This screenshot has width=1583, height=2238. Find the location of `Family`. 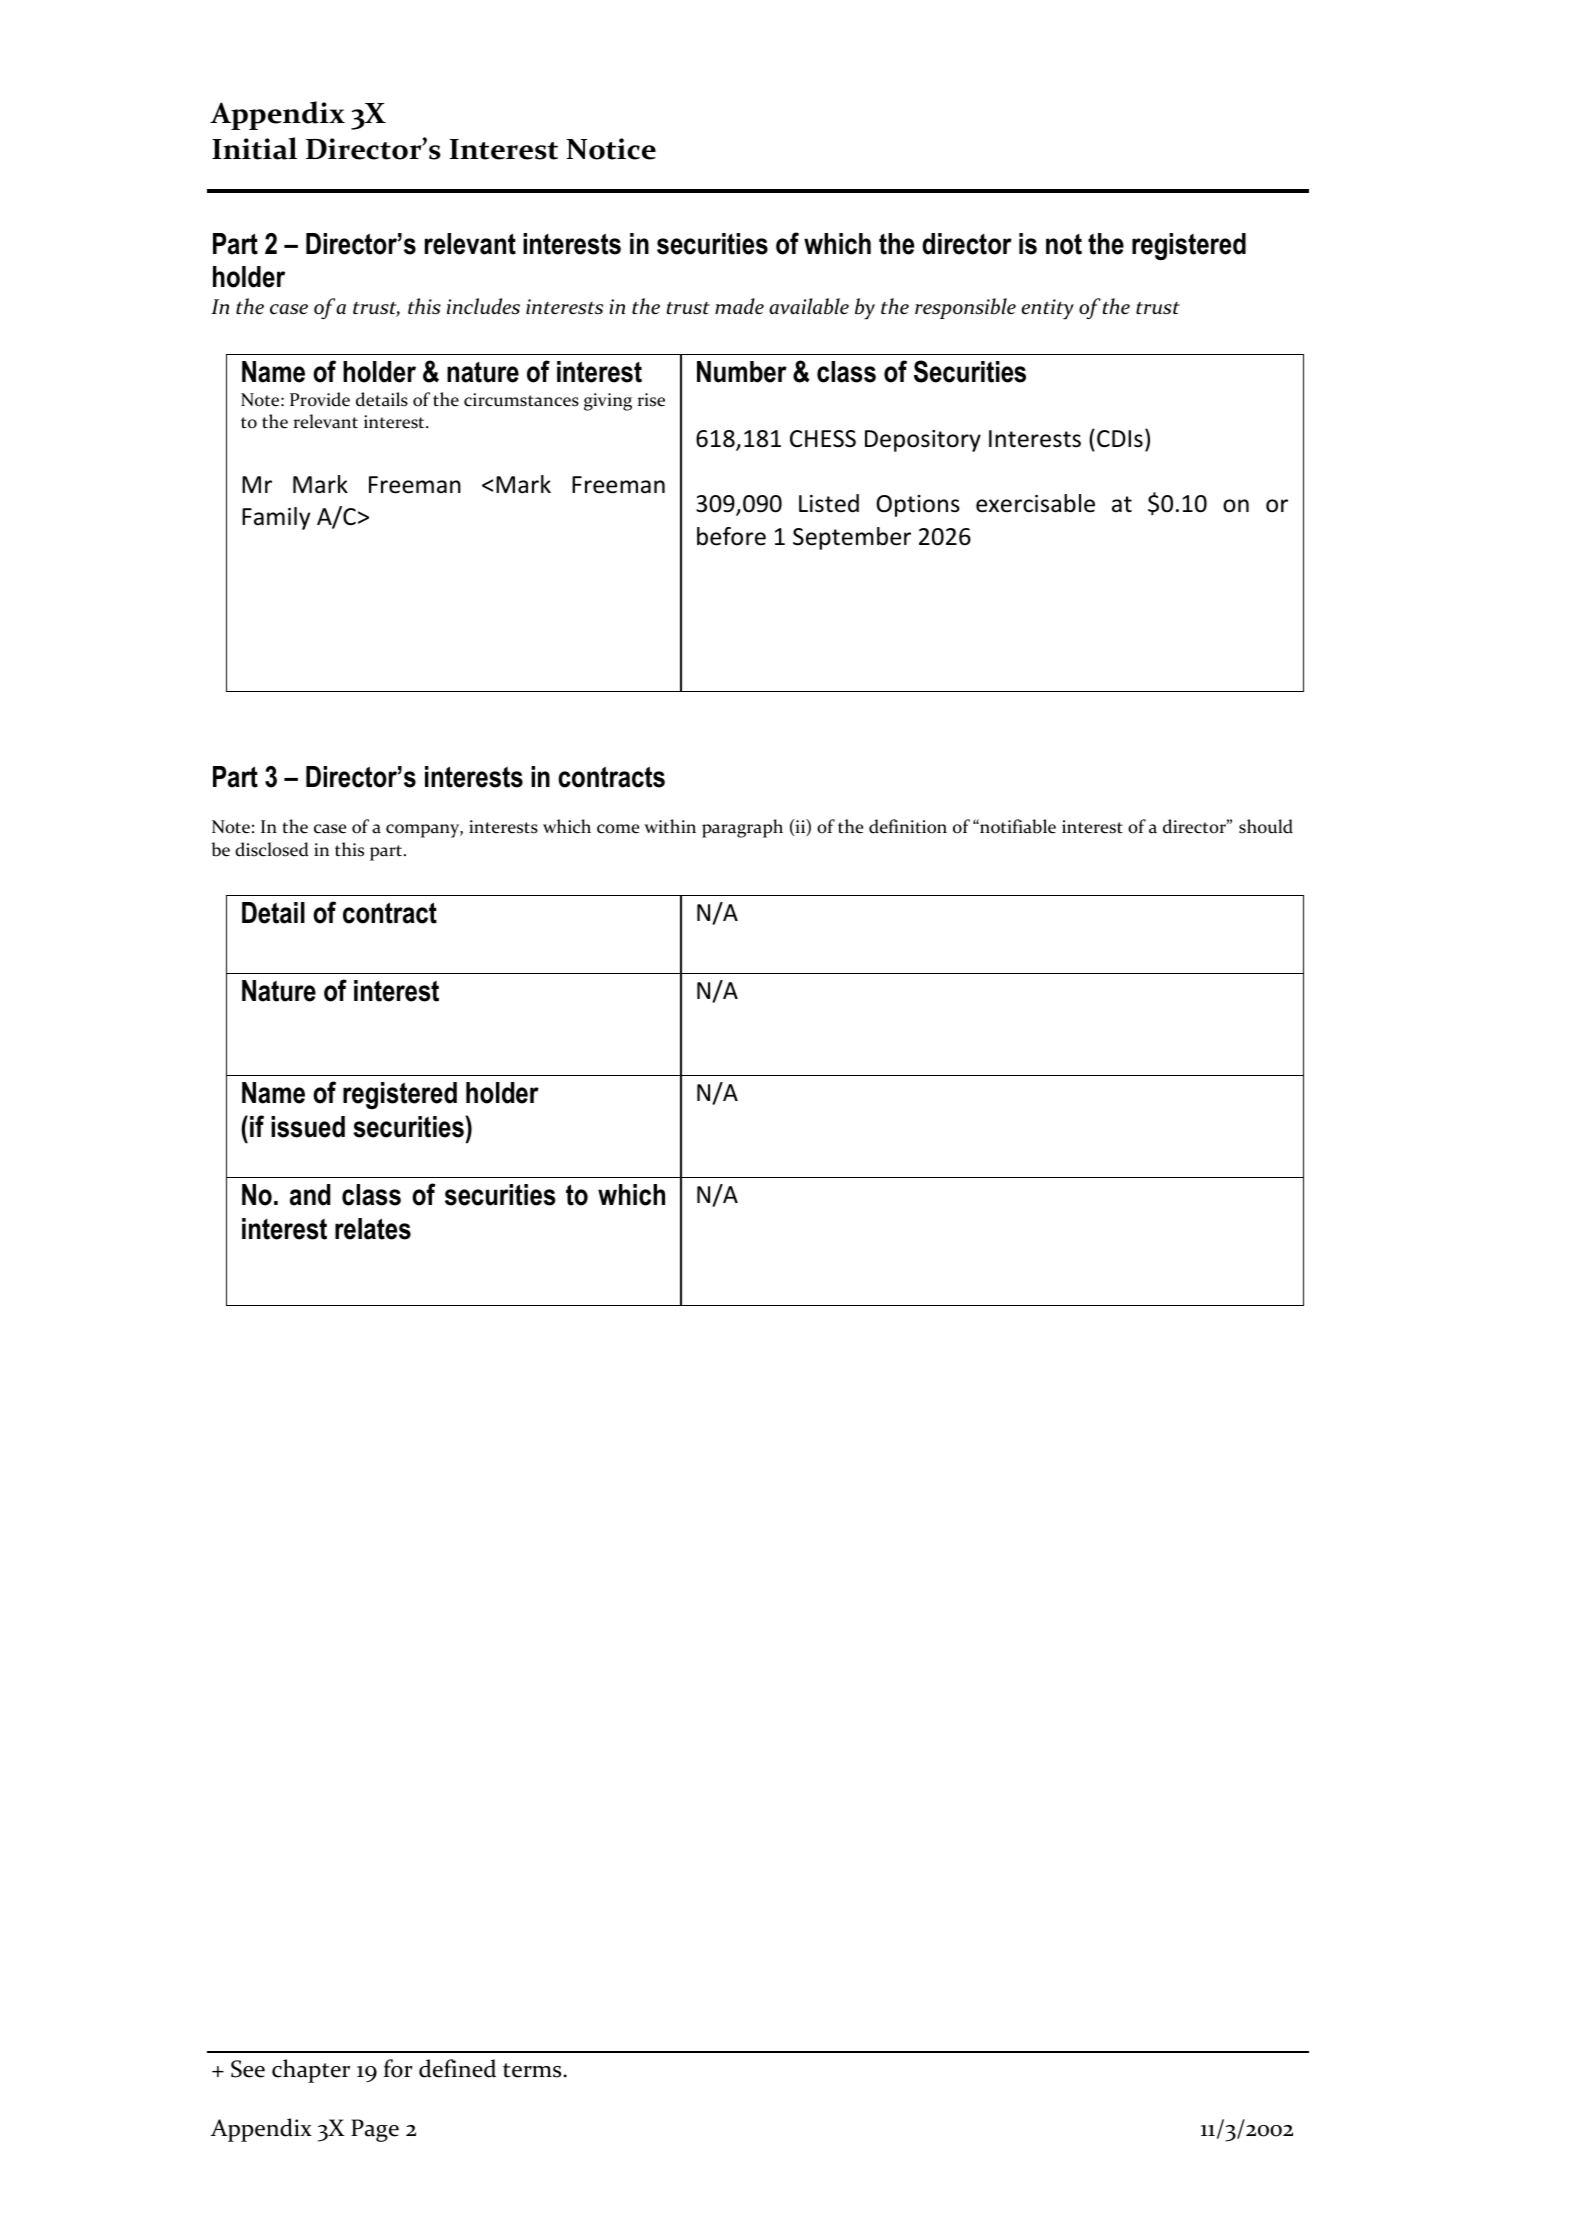

Family is located at coordinates (276, 518).
